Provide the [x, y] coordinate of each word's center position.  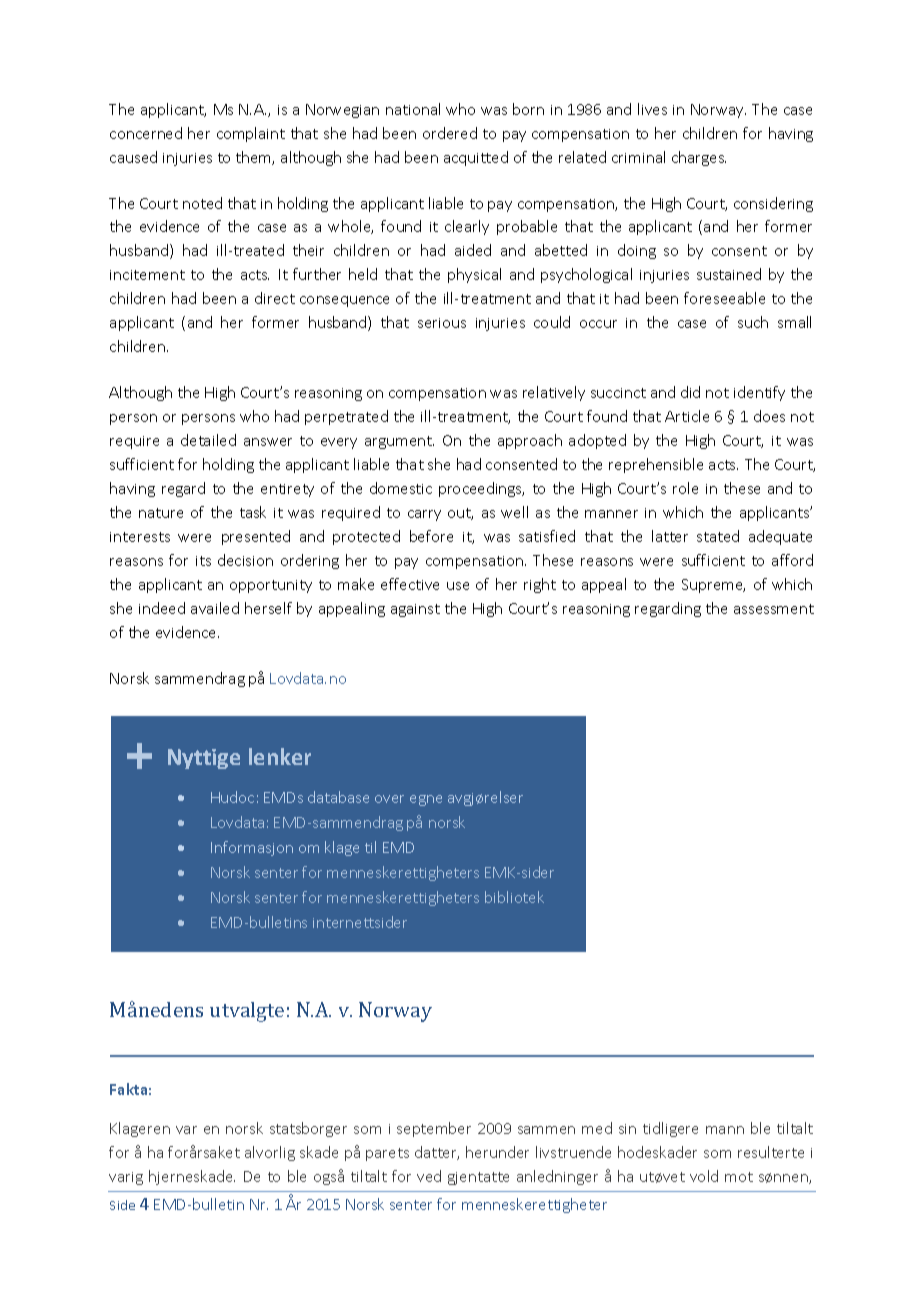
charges [699, 158]
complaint [251, 134]
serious [442, 323]
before [431, 536]
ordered [450, 133]
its [203, 561]
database [338, 797]
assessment [774, 609]
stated [718, 536]
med [597, 1128]
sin [627, 1129]
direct [275, 298]
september [434, 1129]
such [753, 322]
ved [429, 1176]
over [389, 799]
